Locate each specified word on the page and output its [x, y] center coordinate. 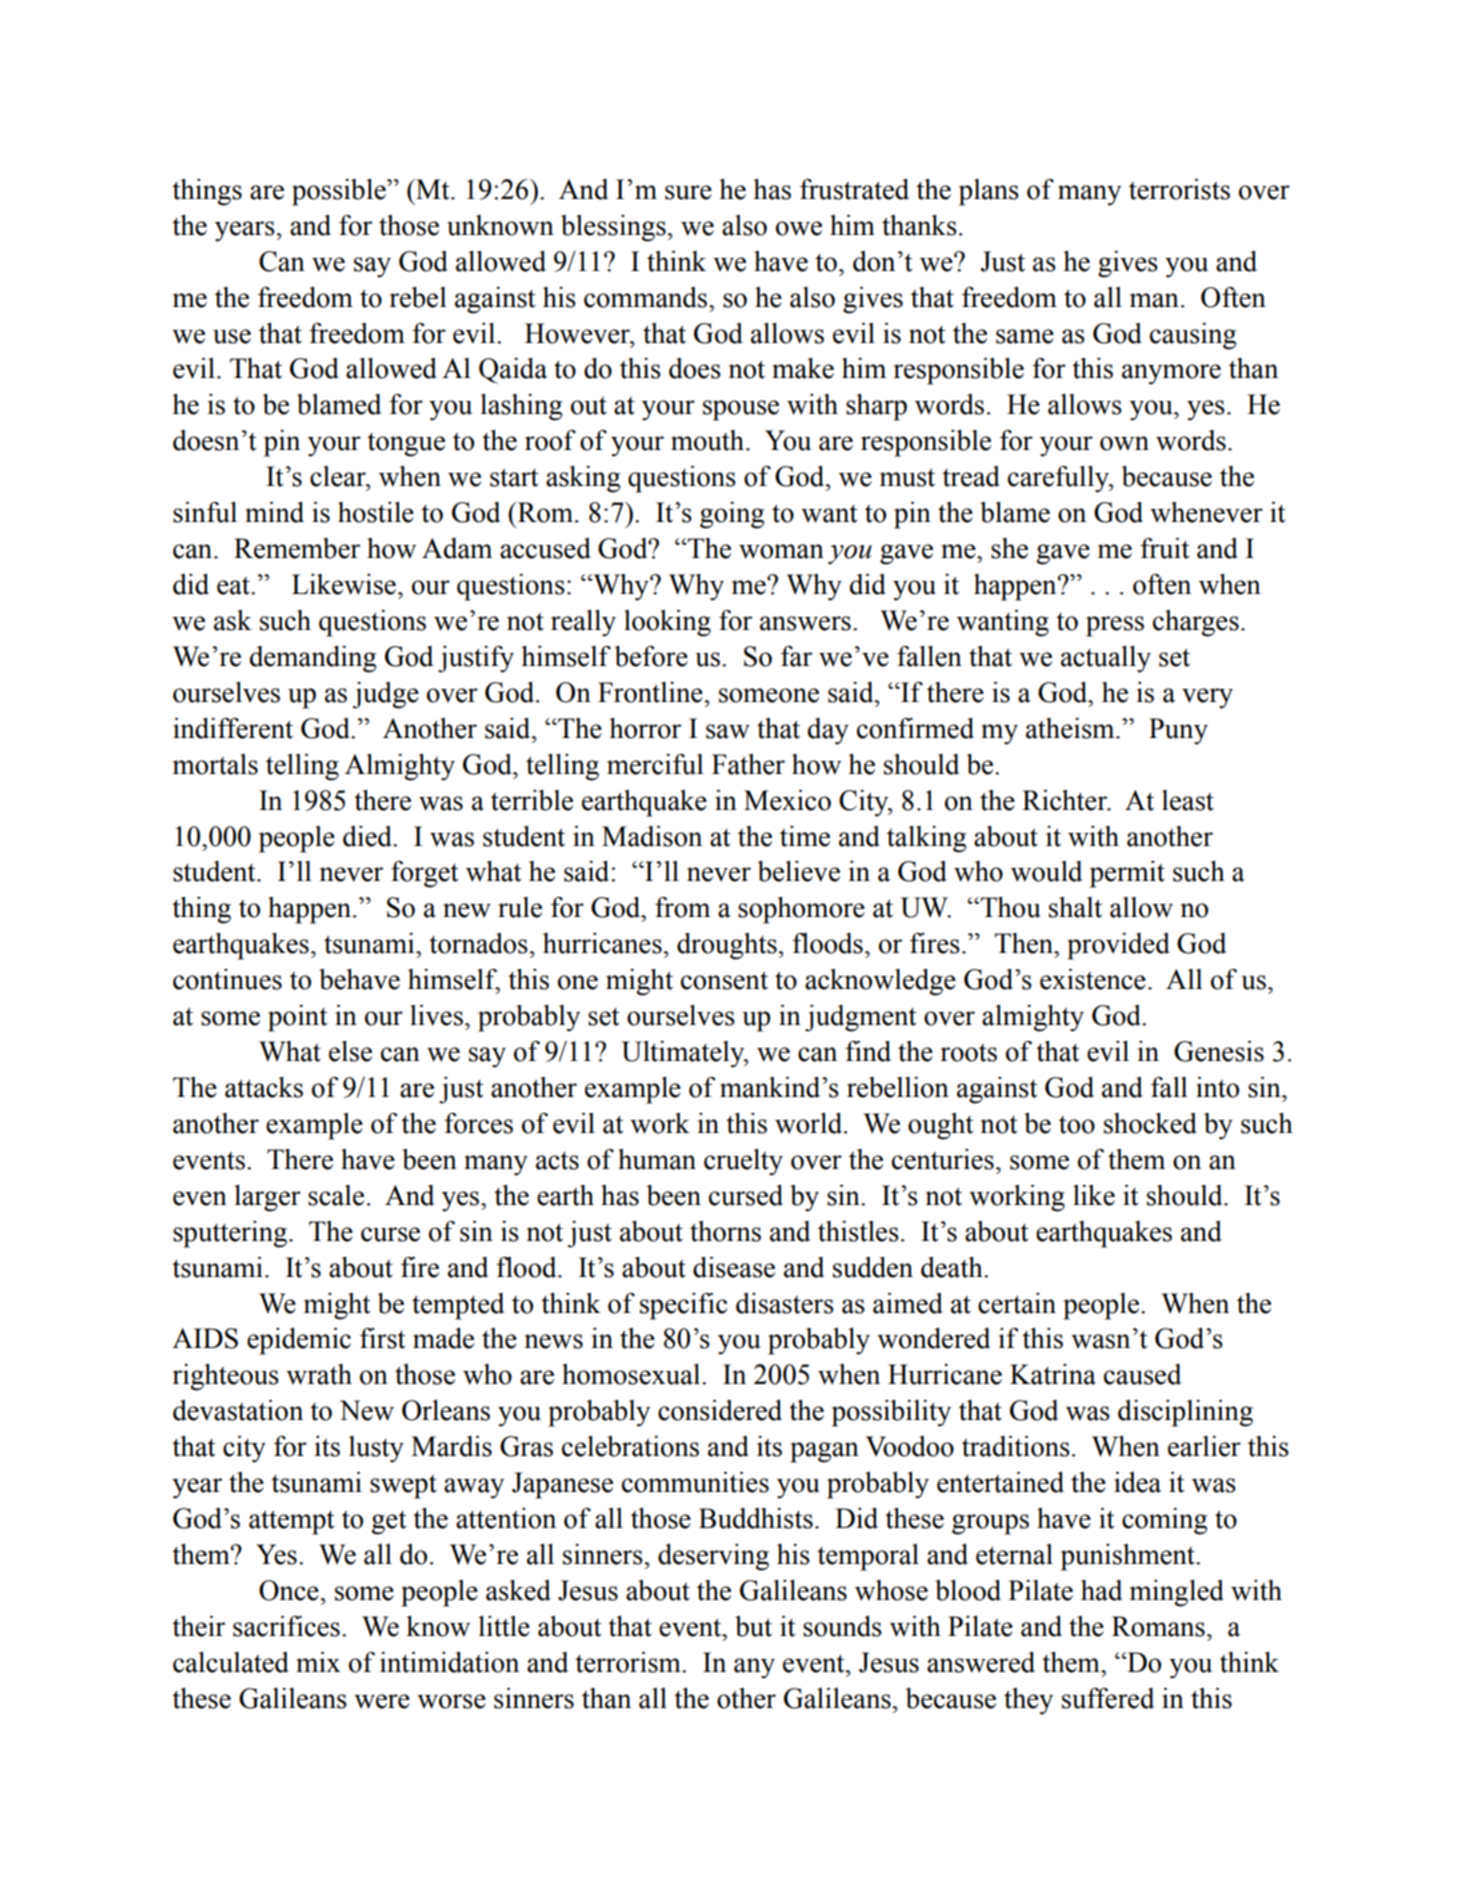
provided [1118, 946]
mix [318, 1662]
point [297, 1018]
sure [688, 192]
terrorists [1179, 189]
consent [724, 980]
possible [340, 192]
